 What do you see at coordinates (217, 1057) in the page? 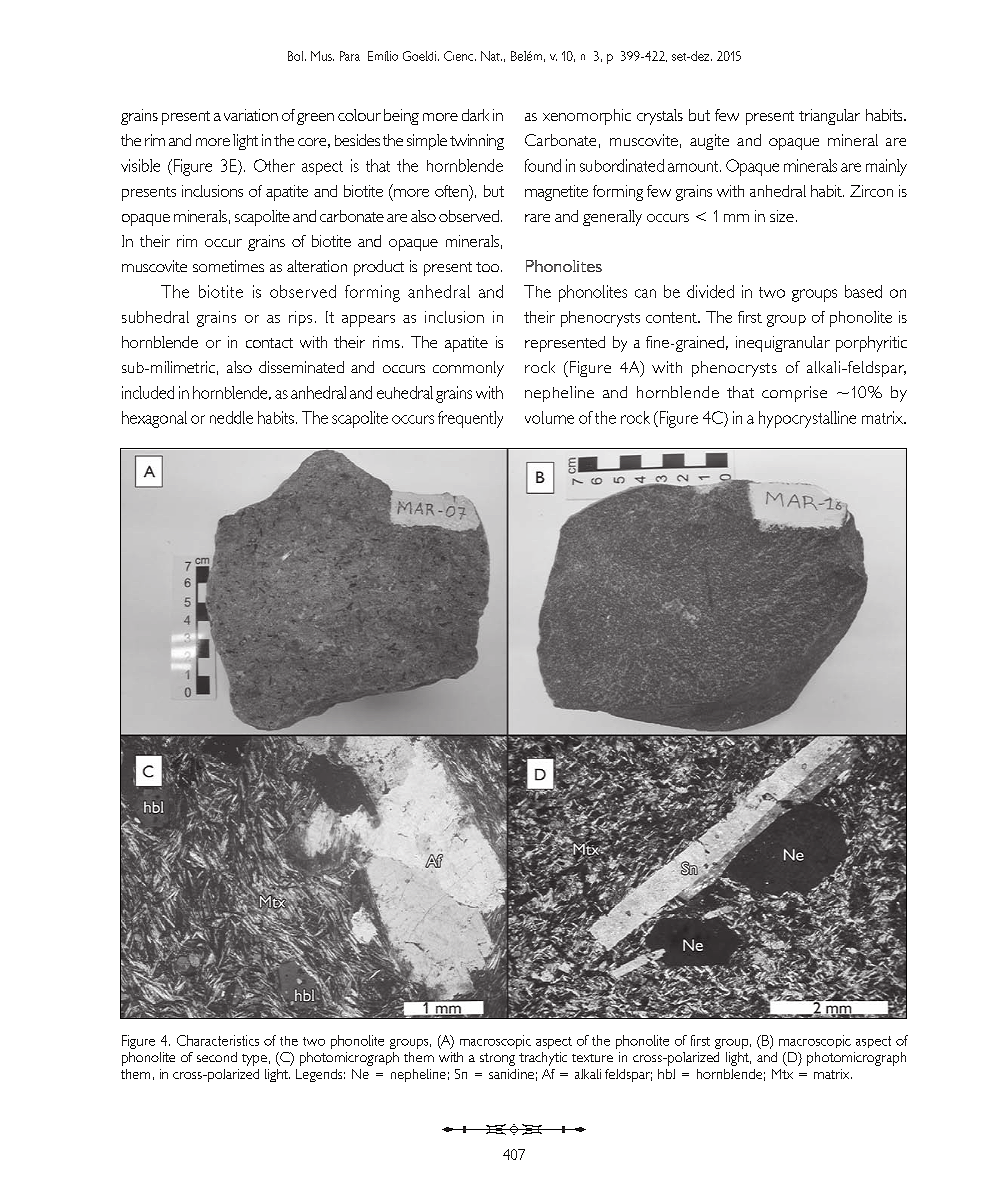
I see `second` at bounding box center [217, 1057].
